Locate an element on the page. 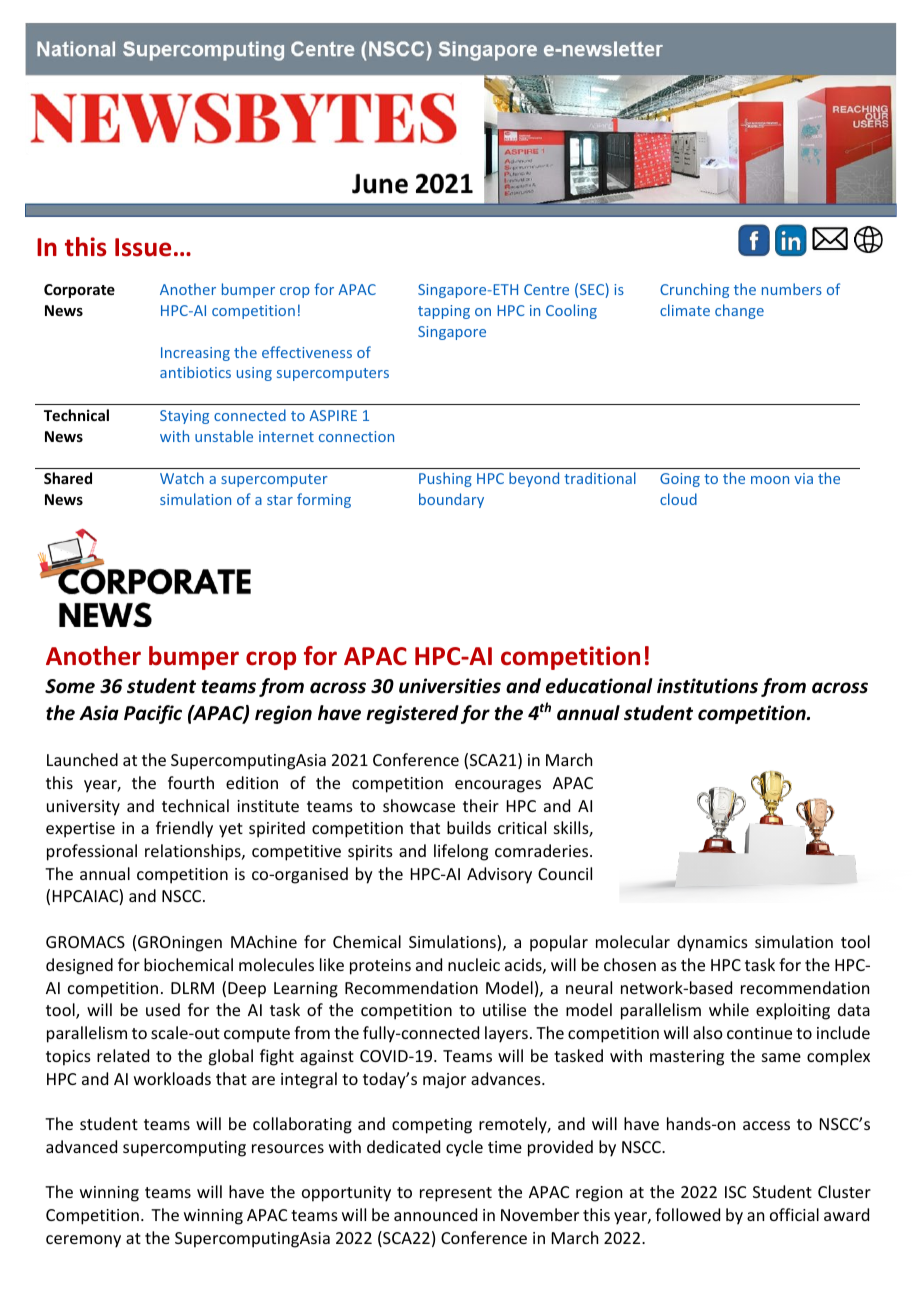 The image size is (924, 1308). Issue is located at coordinates (143, 247).
